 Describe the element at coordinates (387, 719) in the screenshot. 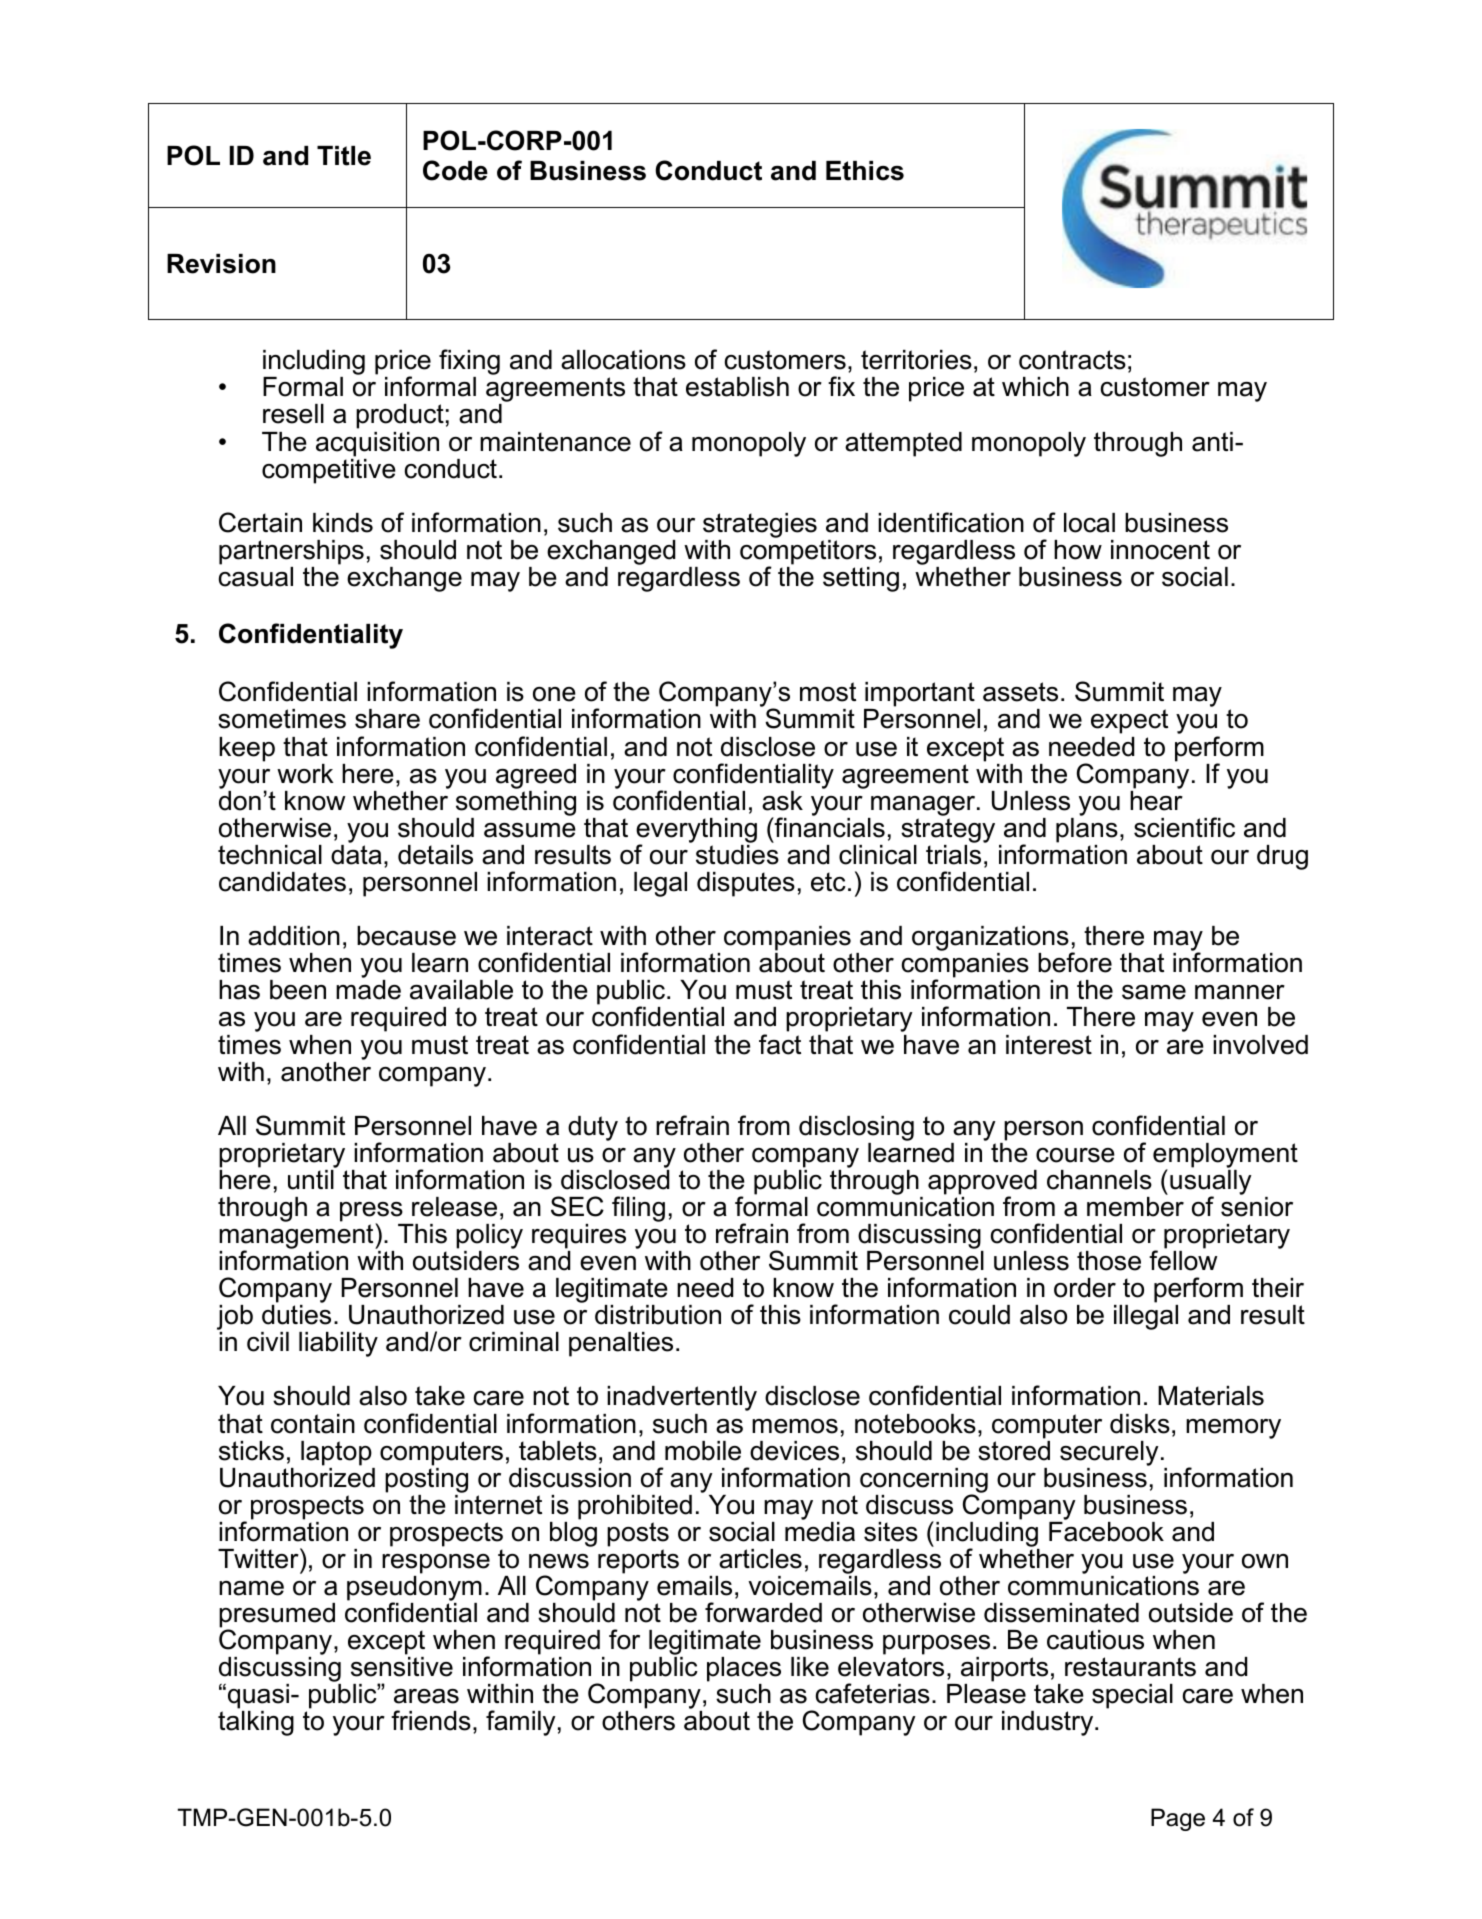

I see `share` at that location.
